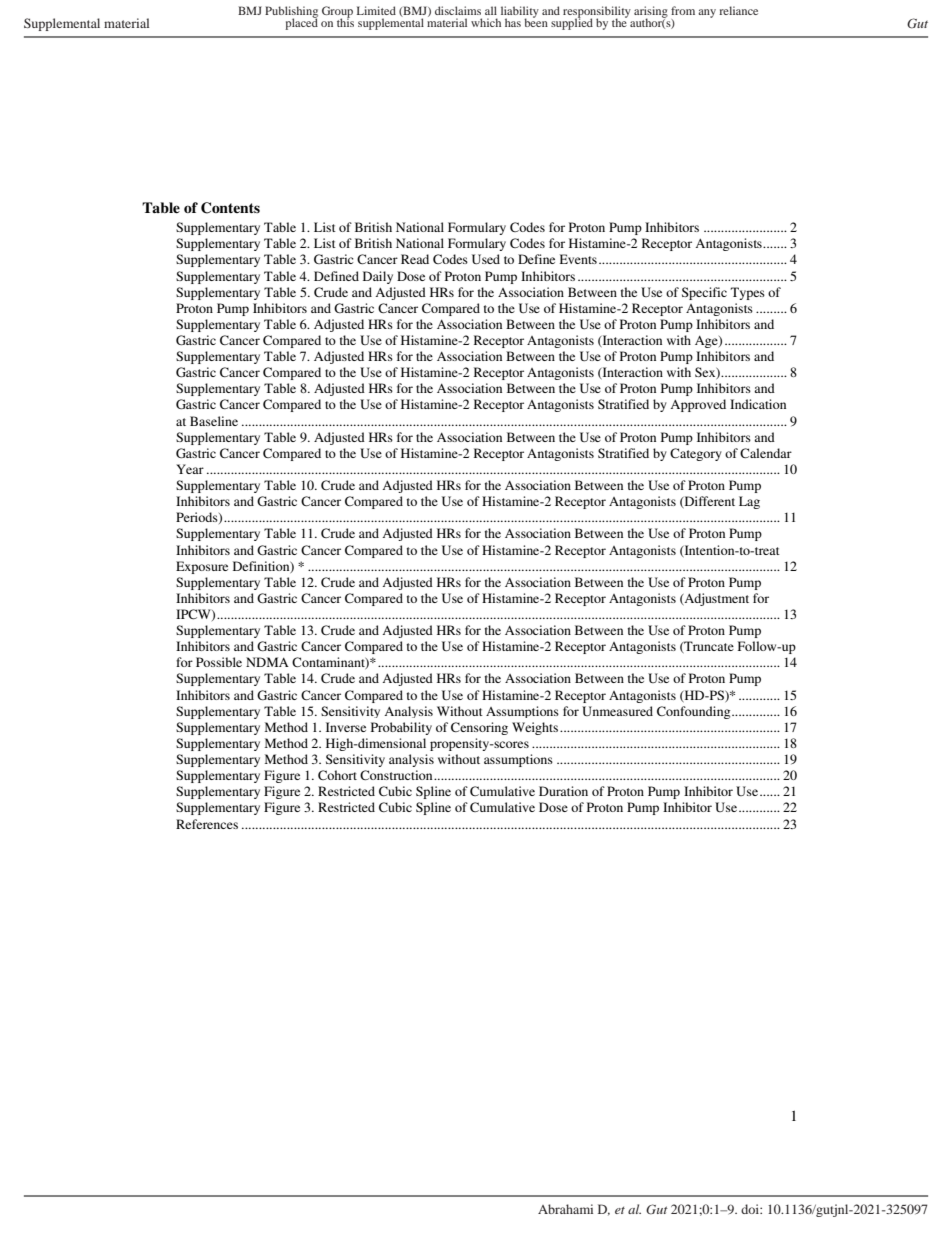  Describe the element at coordinates (707, 13) in the screenshot. I see `any` at that location.
